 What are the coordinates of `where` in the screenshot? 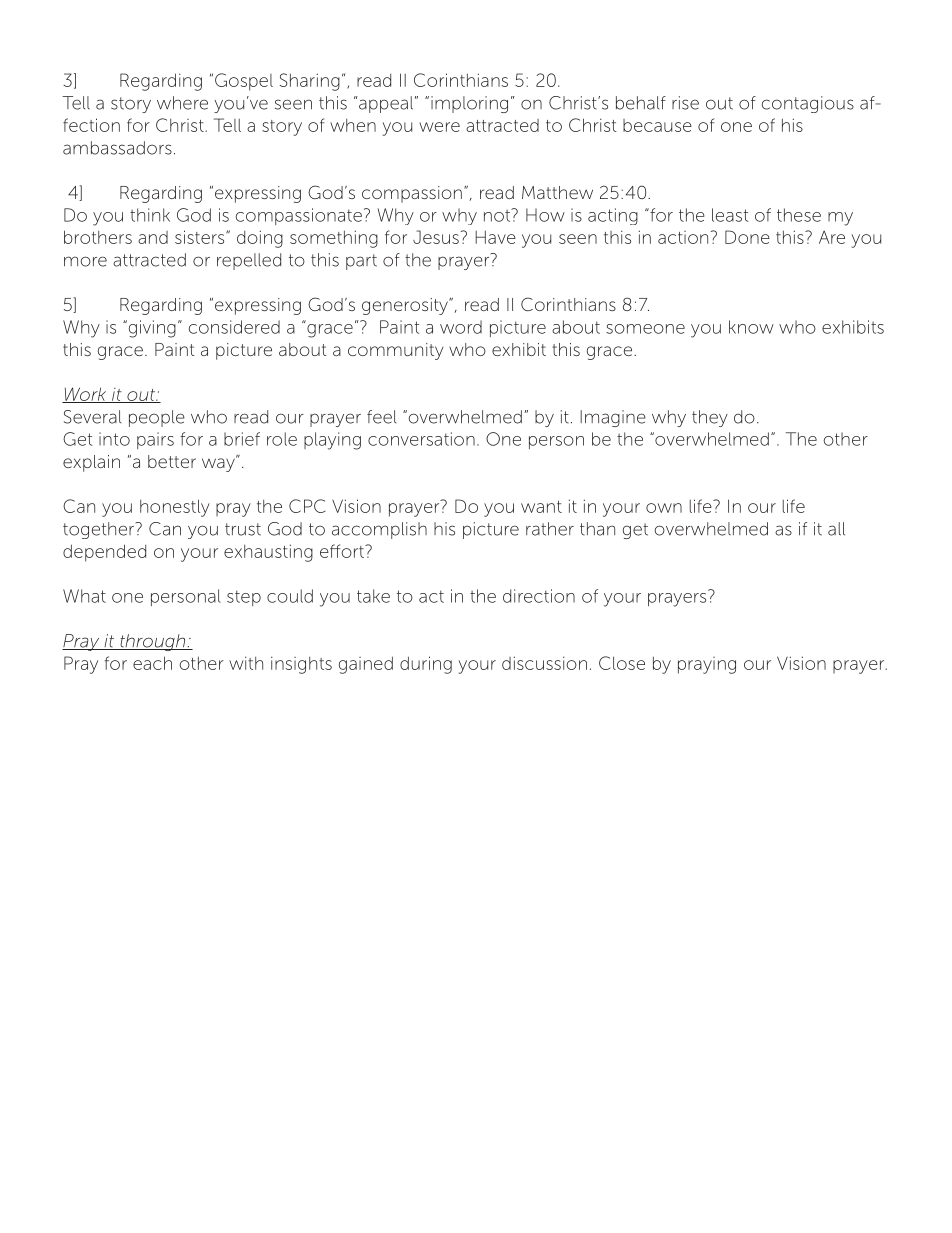 It's located at (182, 103).
